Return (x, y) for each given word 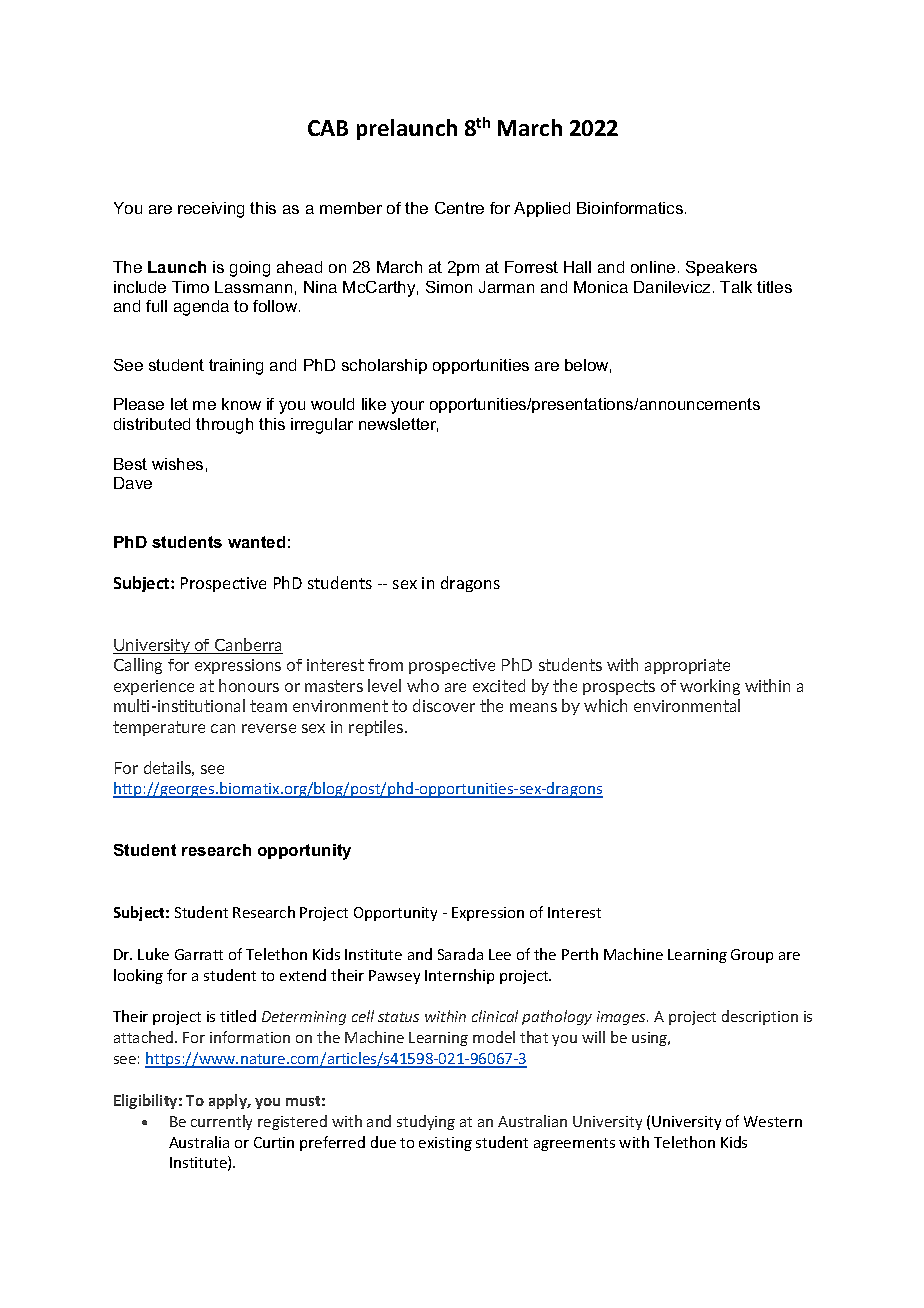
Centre (459, 208)
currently (221, 1122)
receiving (211, 210)
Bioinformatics (631, 208)
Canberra (248, 646)
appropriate (687, 666)
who (423, 685)
